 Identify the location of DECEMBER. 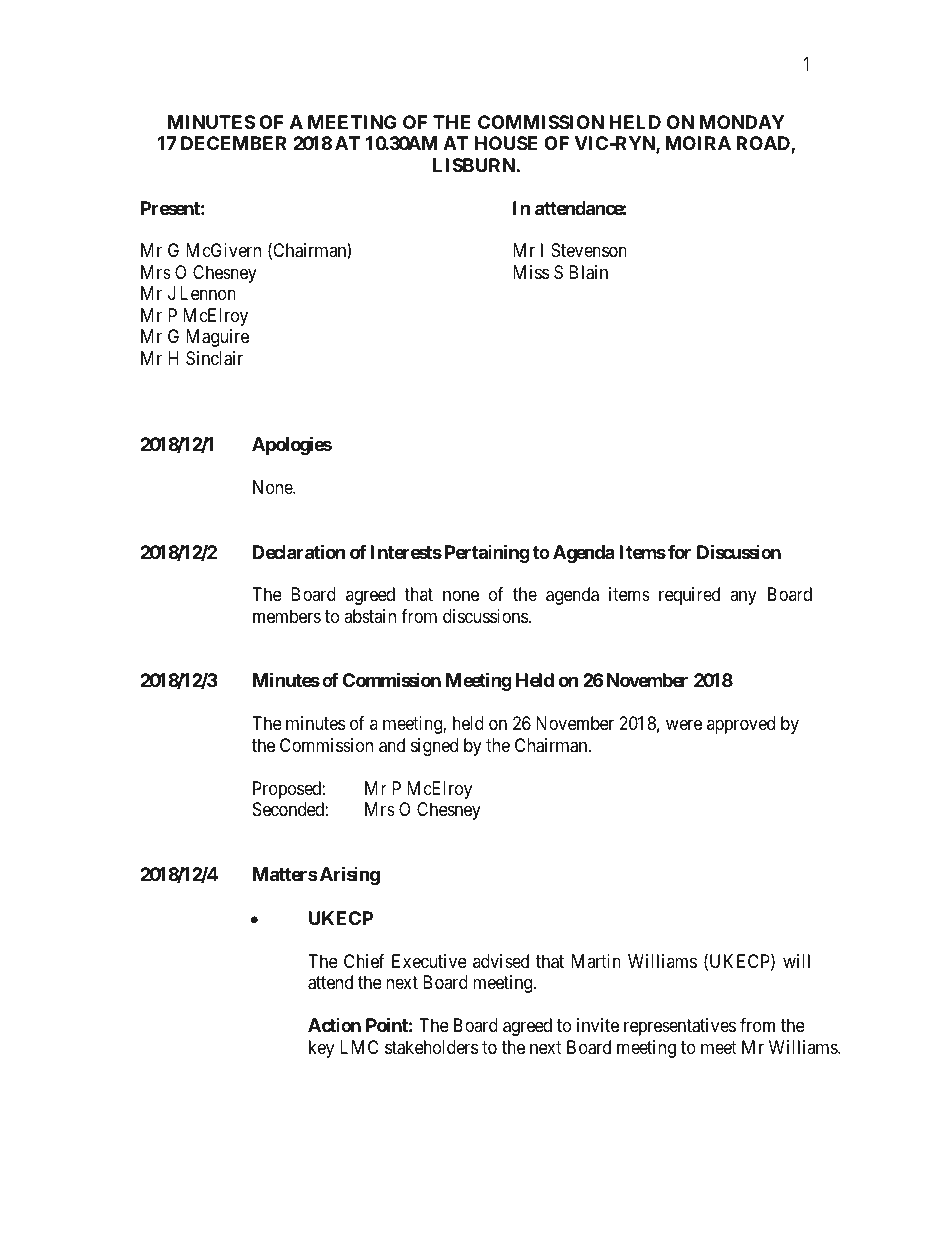
(234, 143).
